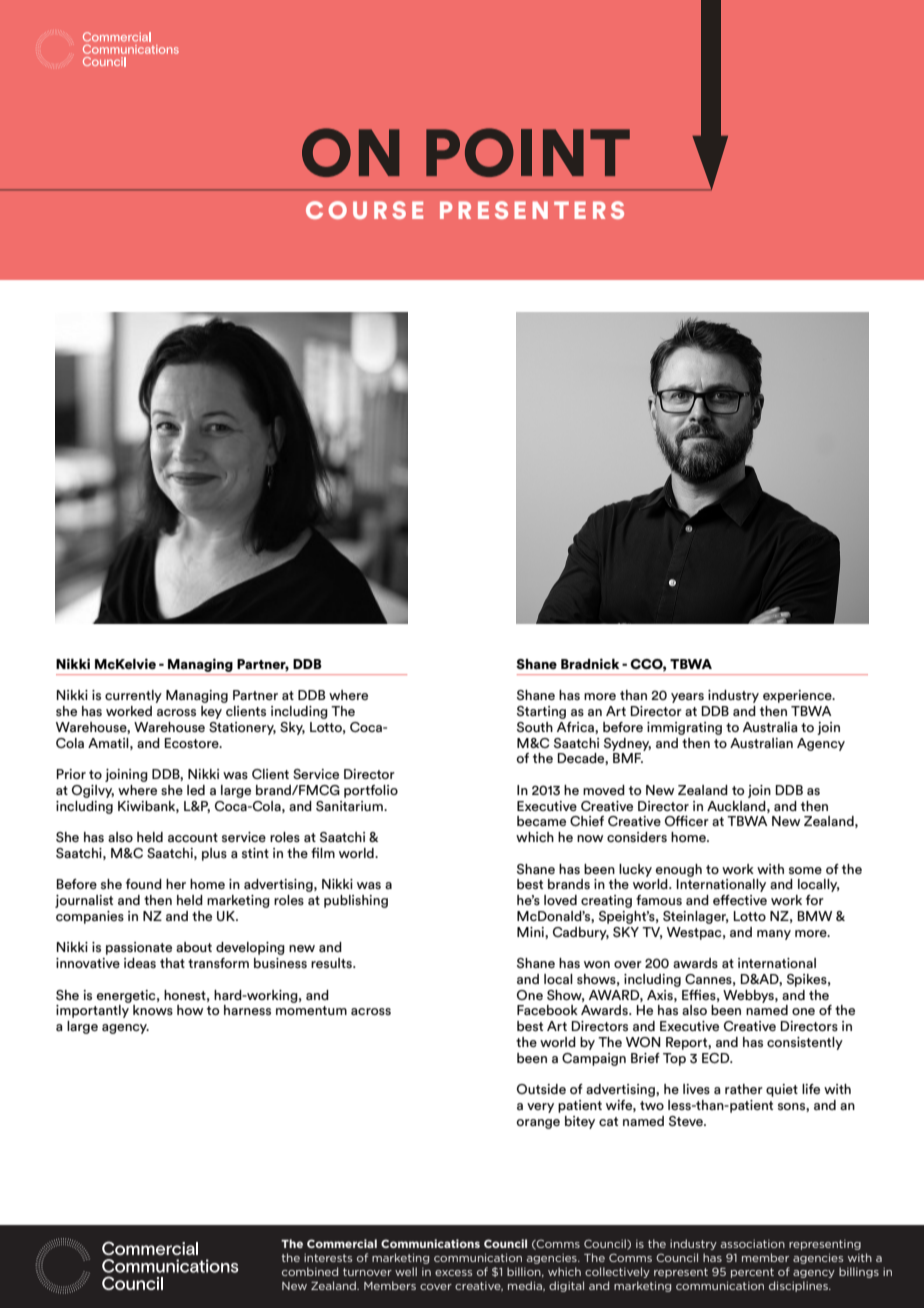 The height and width of the screenshot is (1308, 924). Describe the element at coordinates (774, 935) in the screenshot. I see `many` at that location.
